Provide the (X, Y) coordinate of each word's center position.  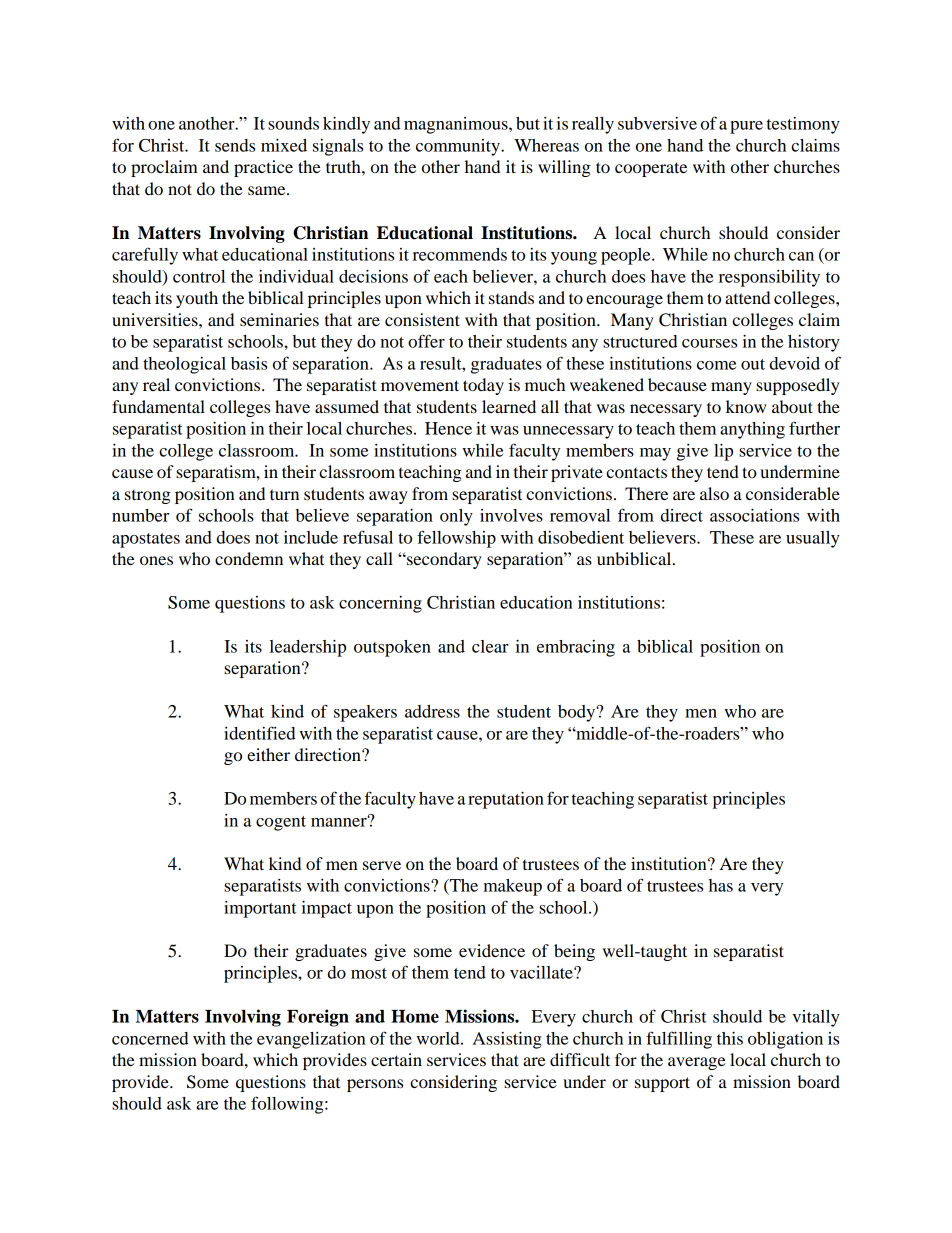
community (459, 147)
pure (746, 127)
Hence (448, 428)
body (578, 713)
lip (723, 452)
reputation (506, 800)
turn (284, 494)
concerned (150, 1038)
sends (235, 145)
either (268, 754)
